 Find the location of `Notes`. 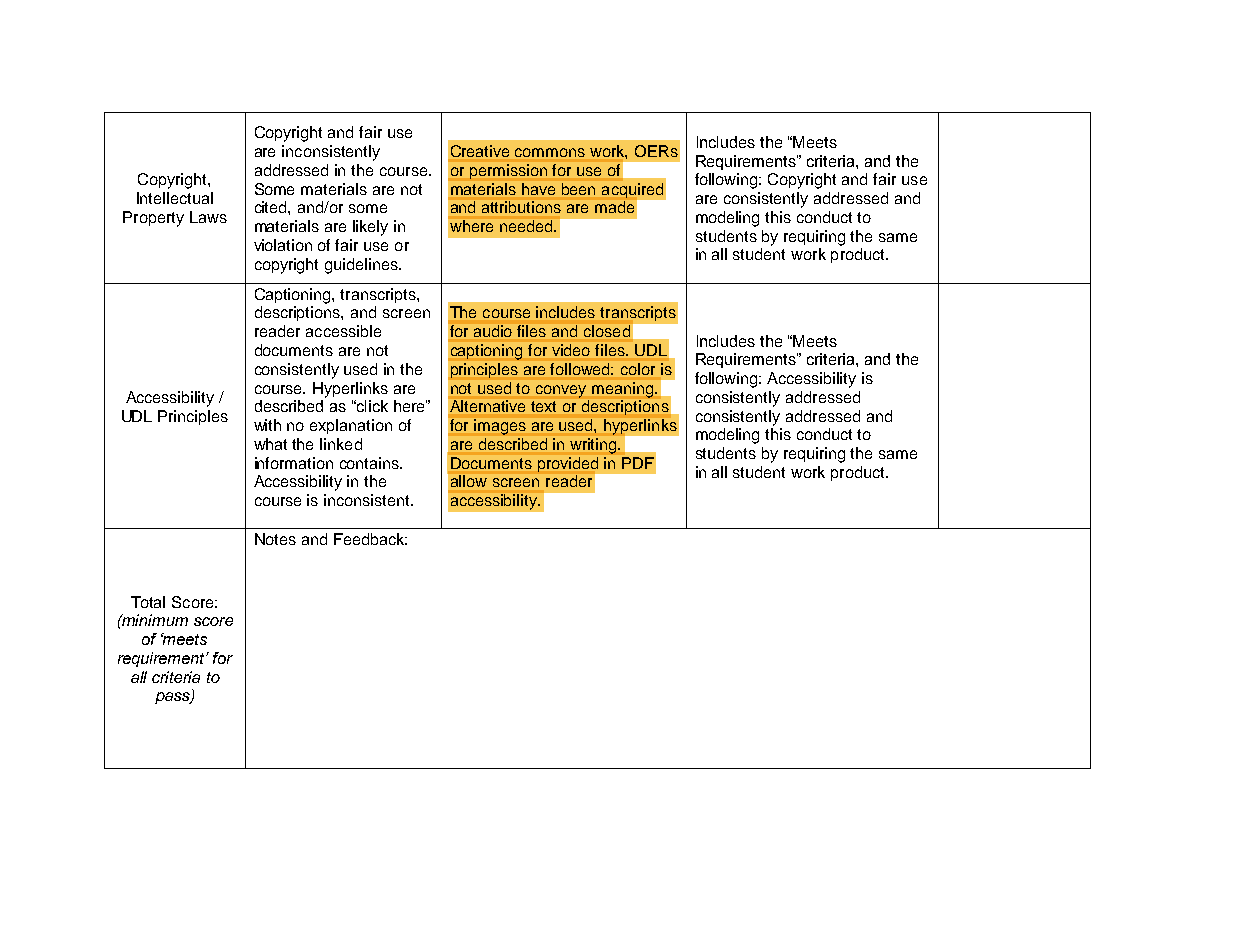

Notes is located at coordinates (275, 539).
